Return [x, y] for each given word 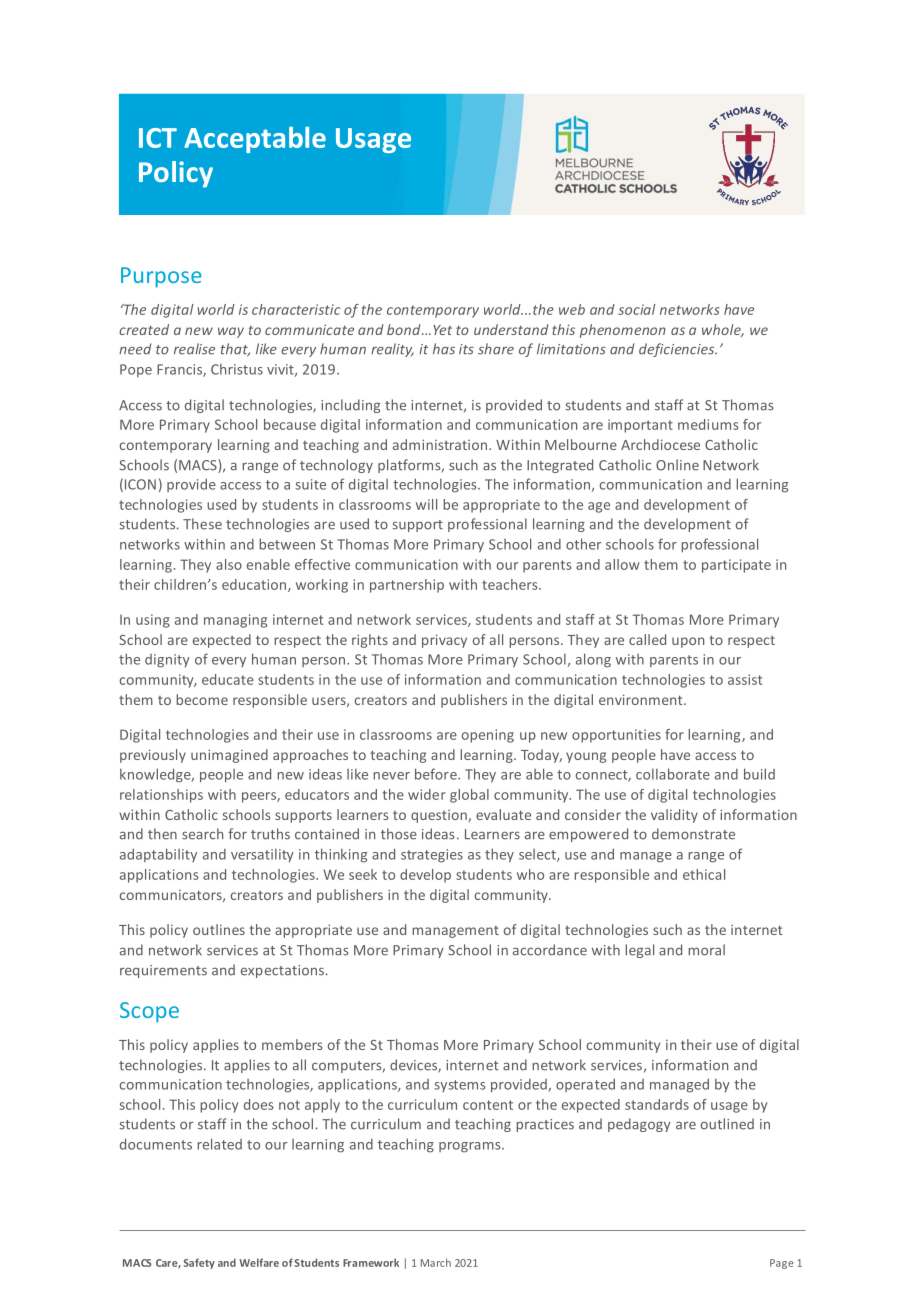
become [202, 699]
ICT [158, 138]
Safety [199, 1263]
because [290, 424]
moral [706, 950]
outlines [219, 929]
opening [488, 736]
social [637, 309]
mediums [708, 424]
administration [441, 444]
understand [511, 329]
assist [745, 679]
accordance [550, 950]
